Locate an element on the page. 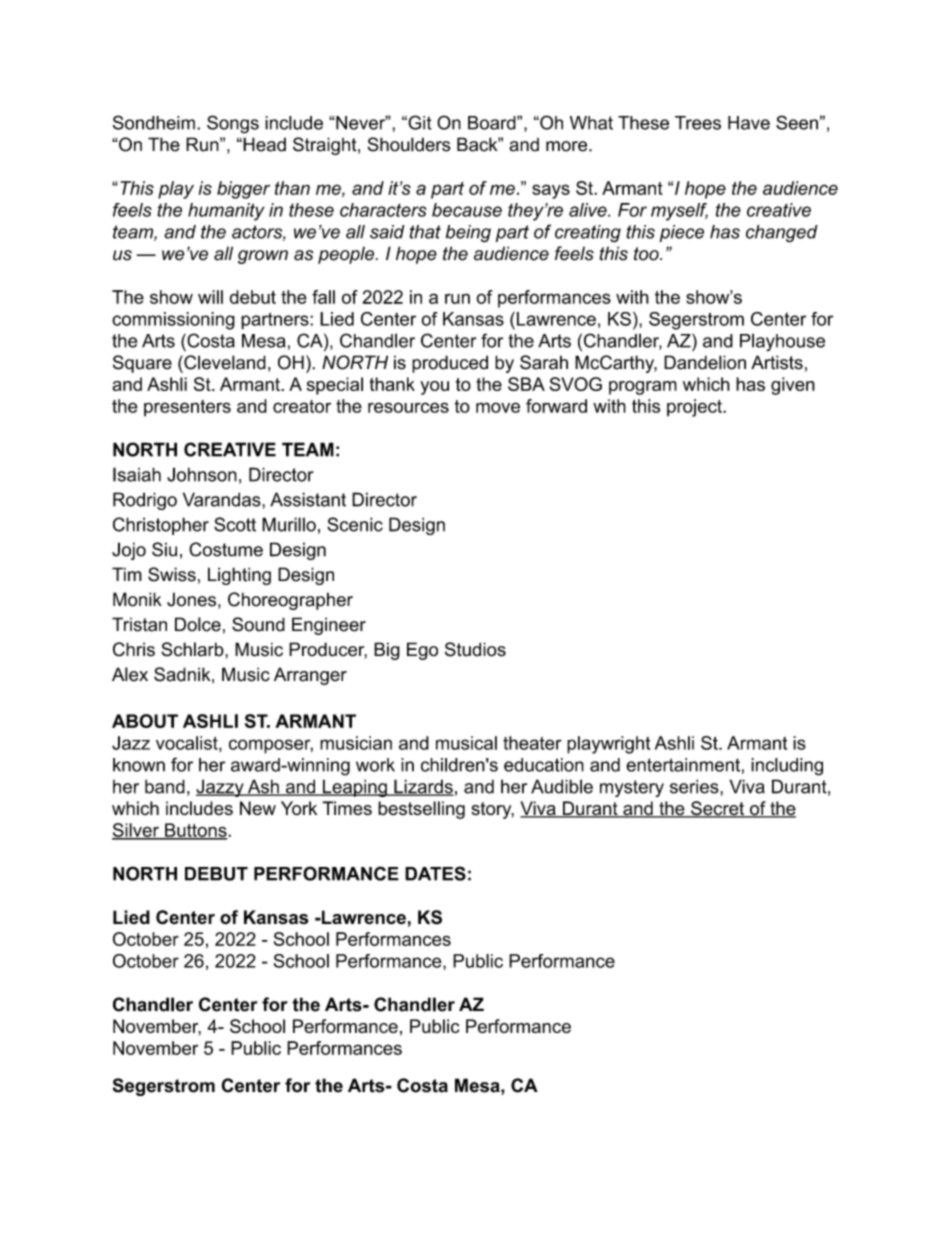 The image size is (952, 1233). Dandelion is located at coordinates (705, 362).
